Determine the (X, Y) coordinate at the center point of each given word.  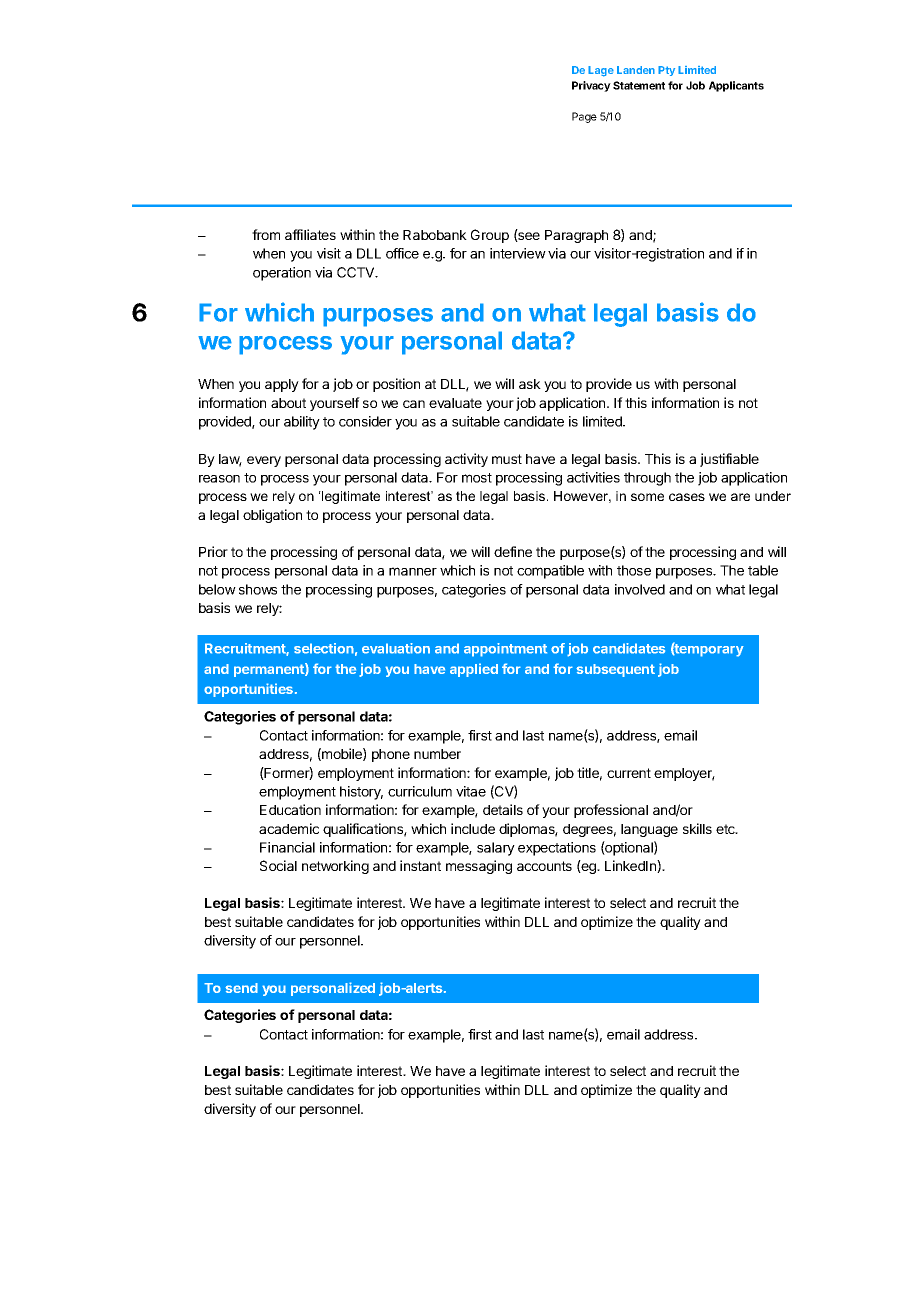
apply (282, 385)
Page (584, 117)
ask (530, 384)
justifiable (729, 460)
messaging (479, 867)
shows (258, 589)
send (241, 988)
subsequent (615, 670)
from (266, 234)
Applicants (736, 86)
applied (474, 670)
